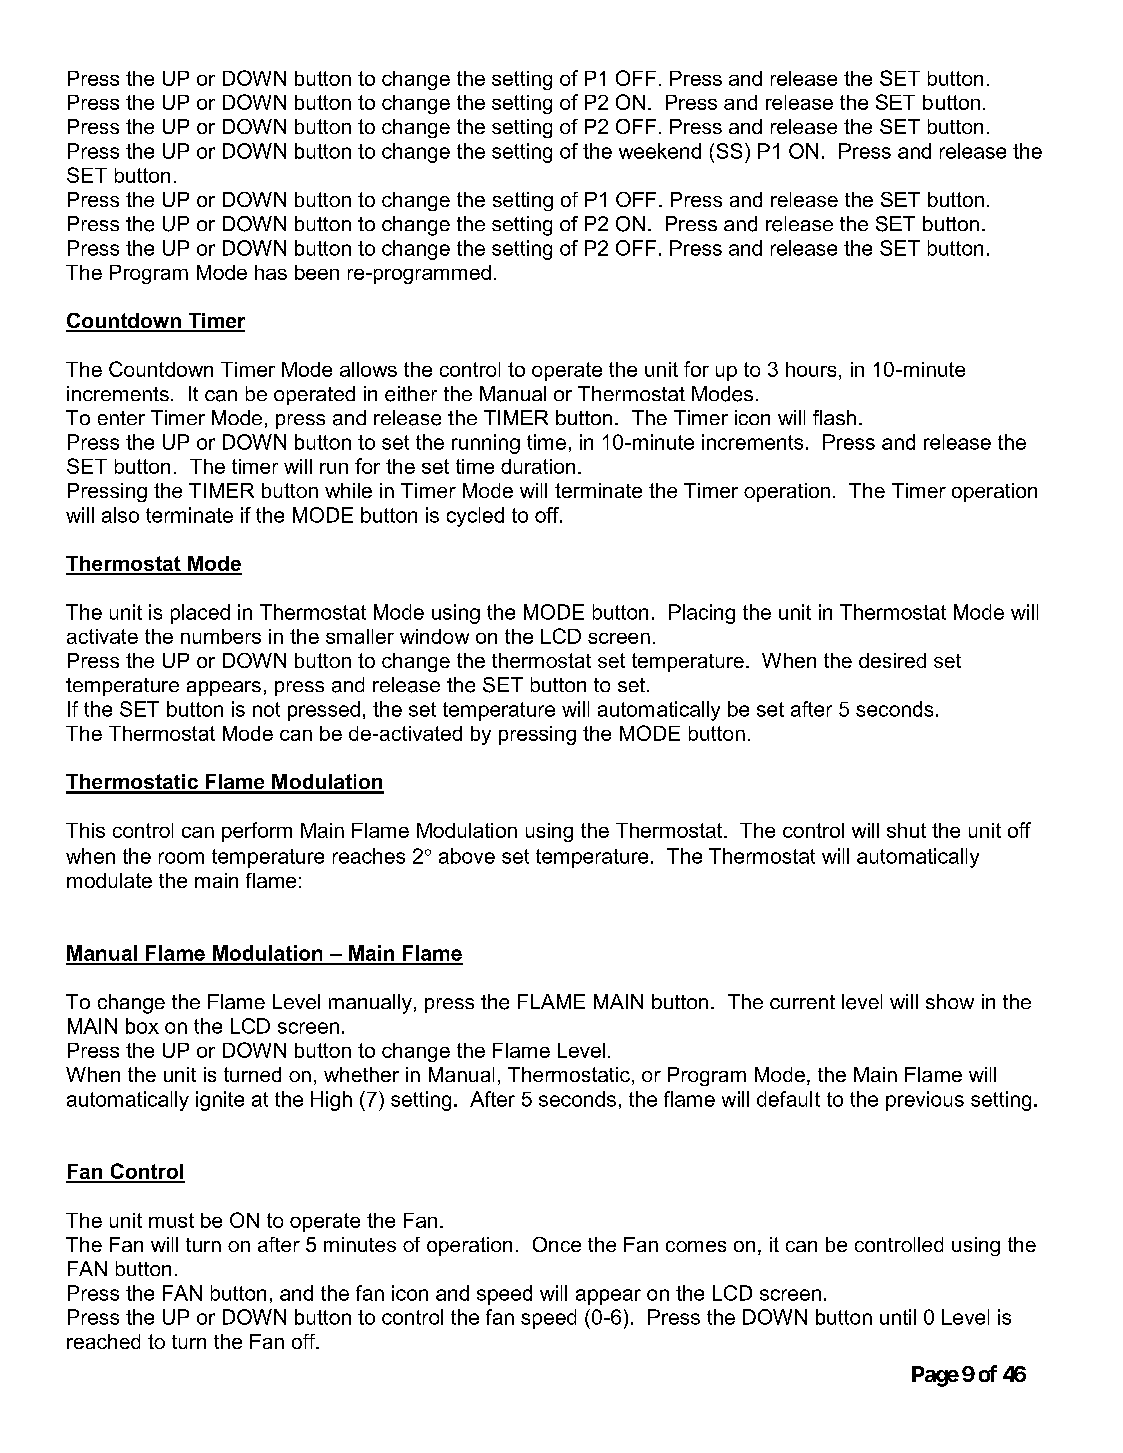  What do you see at coordinates (181, 858) in the document?
I see `room` at bounding box center [181, 858].
